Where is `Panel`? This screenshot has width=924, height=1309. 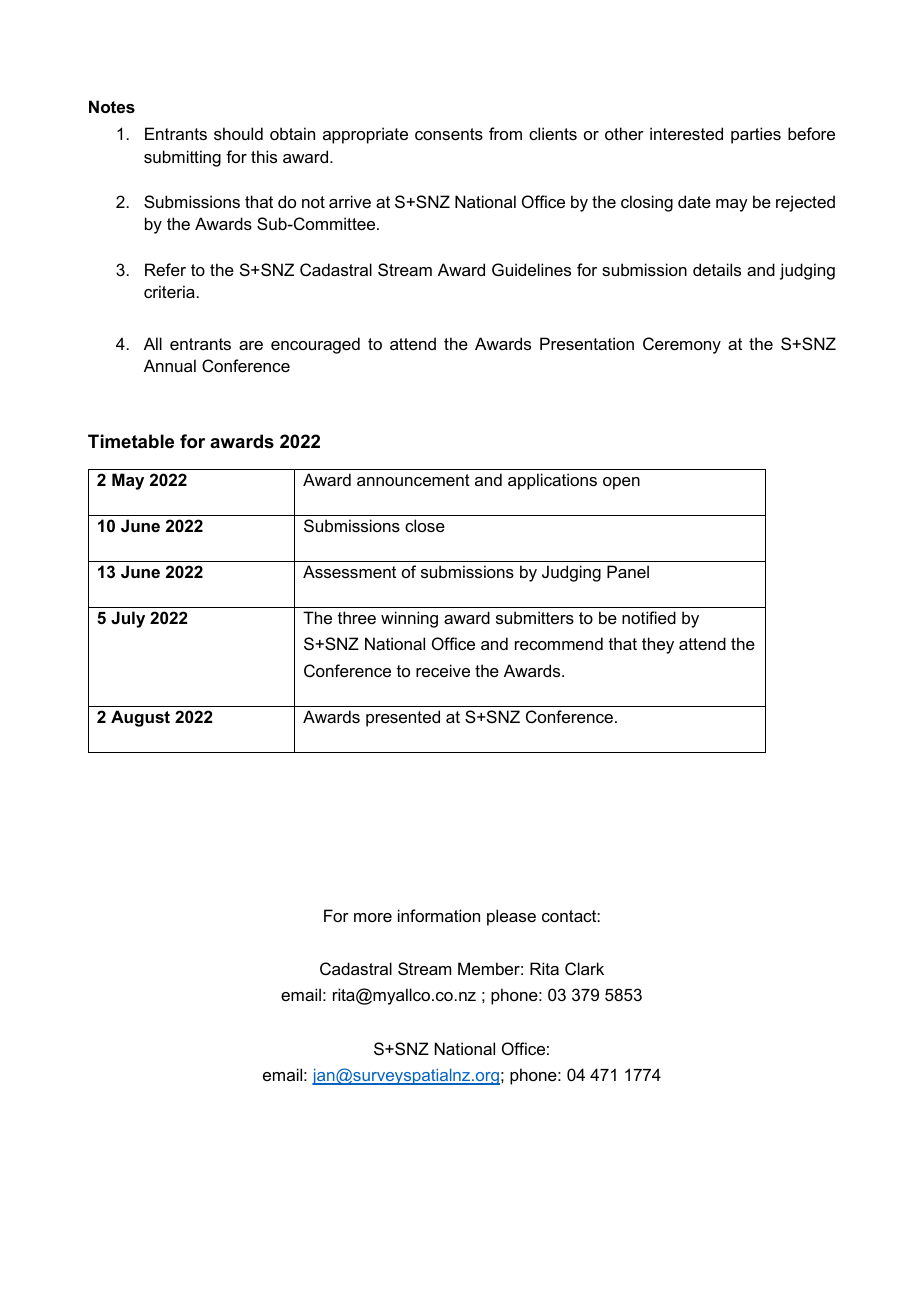 Panel is located at coordinates (628, 571).
